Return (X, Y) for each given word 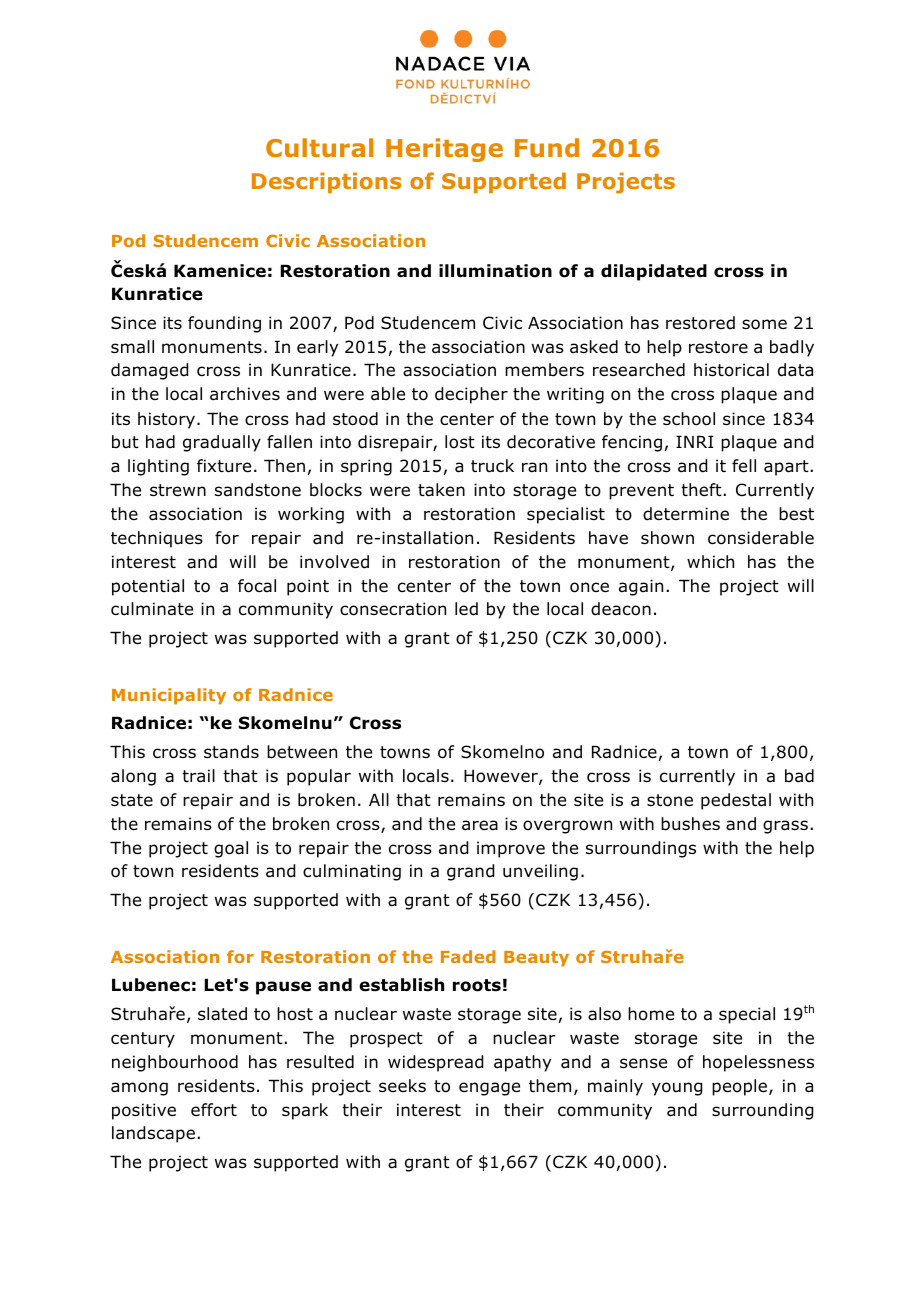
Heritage (444, 150)
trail (198, 776)
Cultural (319, 147)
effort (214, 1110)
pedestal (736, 801)
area (480, 825)
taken (441, 490)
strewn (178, 490)
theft (701, 490)
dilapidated (654, 272)
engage (489, 1089)
